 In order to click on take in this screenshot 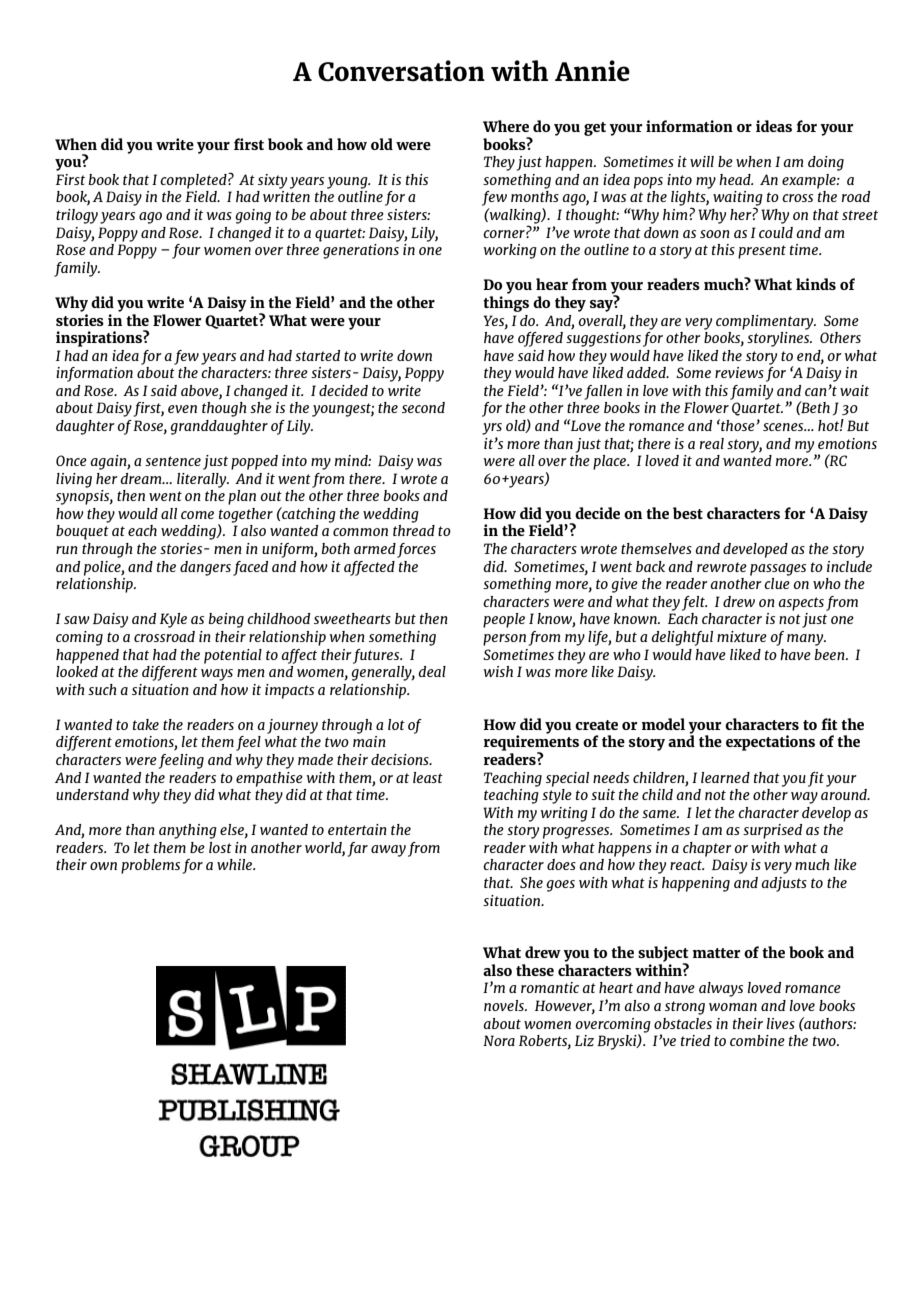, I will do `click(146, 724)`.
